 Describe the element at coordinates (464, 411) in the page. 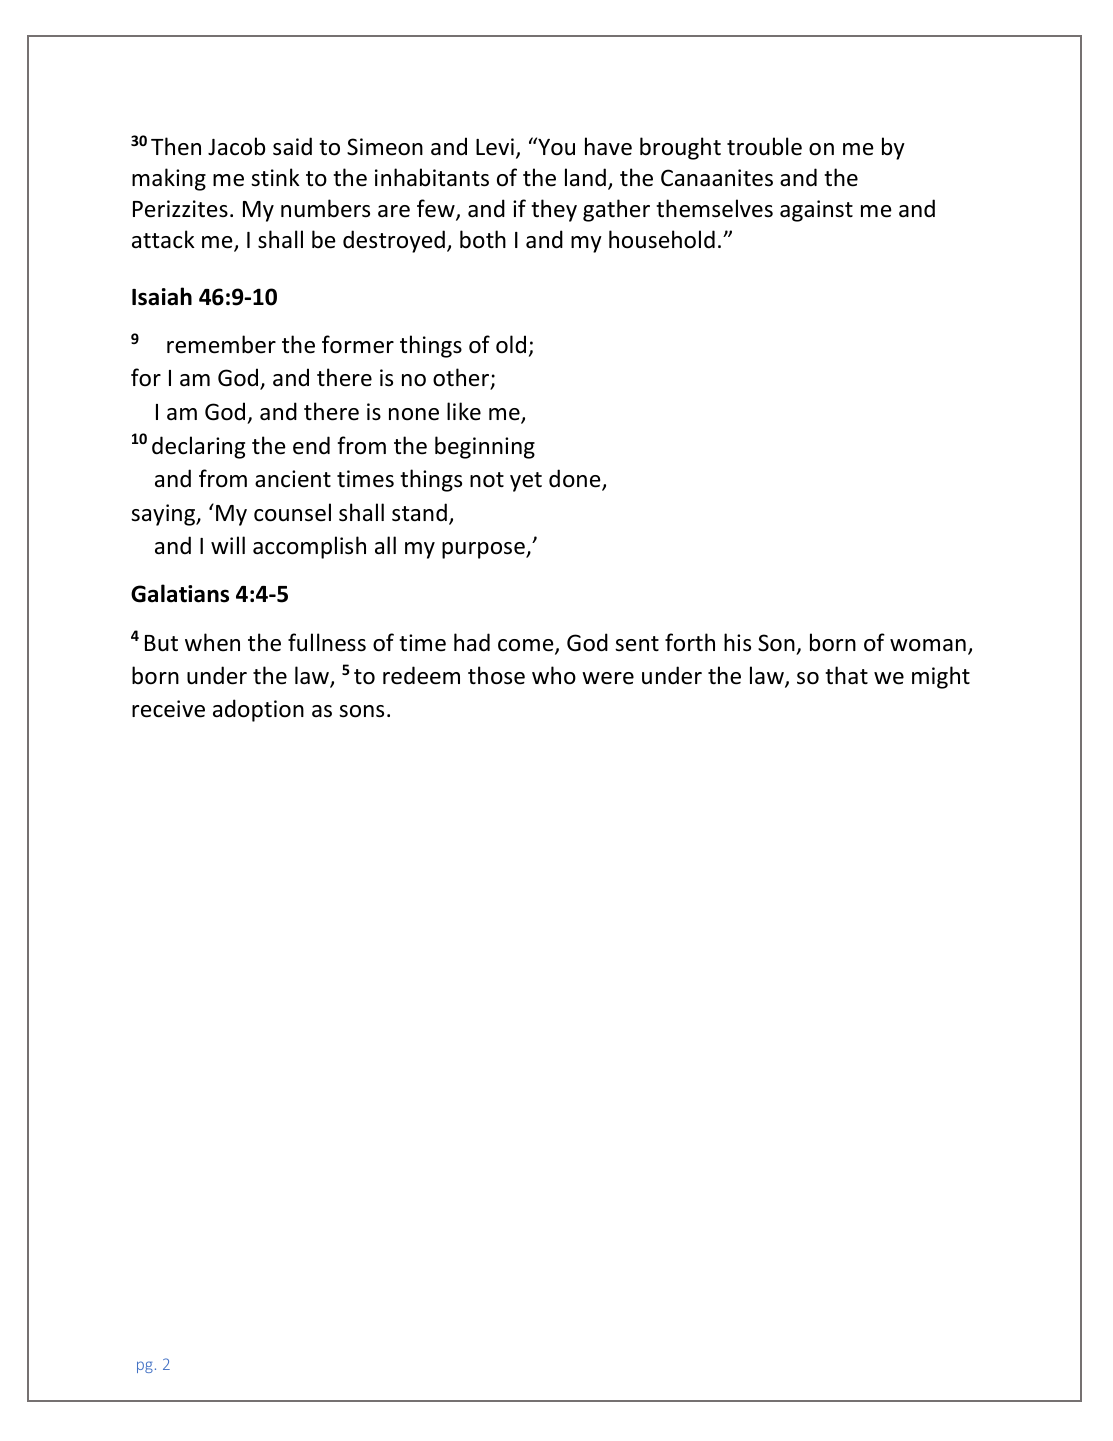

I see `like` at that location.
